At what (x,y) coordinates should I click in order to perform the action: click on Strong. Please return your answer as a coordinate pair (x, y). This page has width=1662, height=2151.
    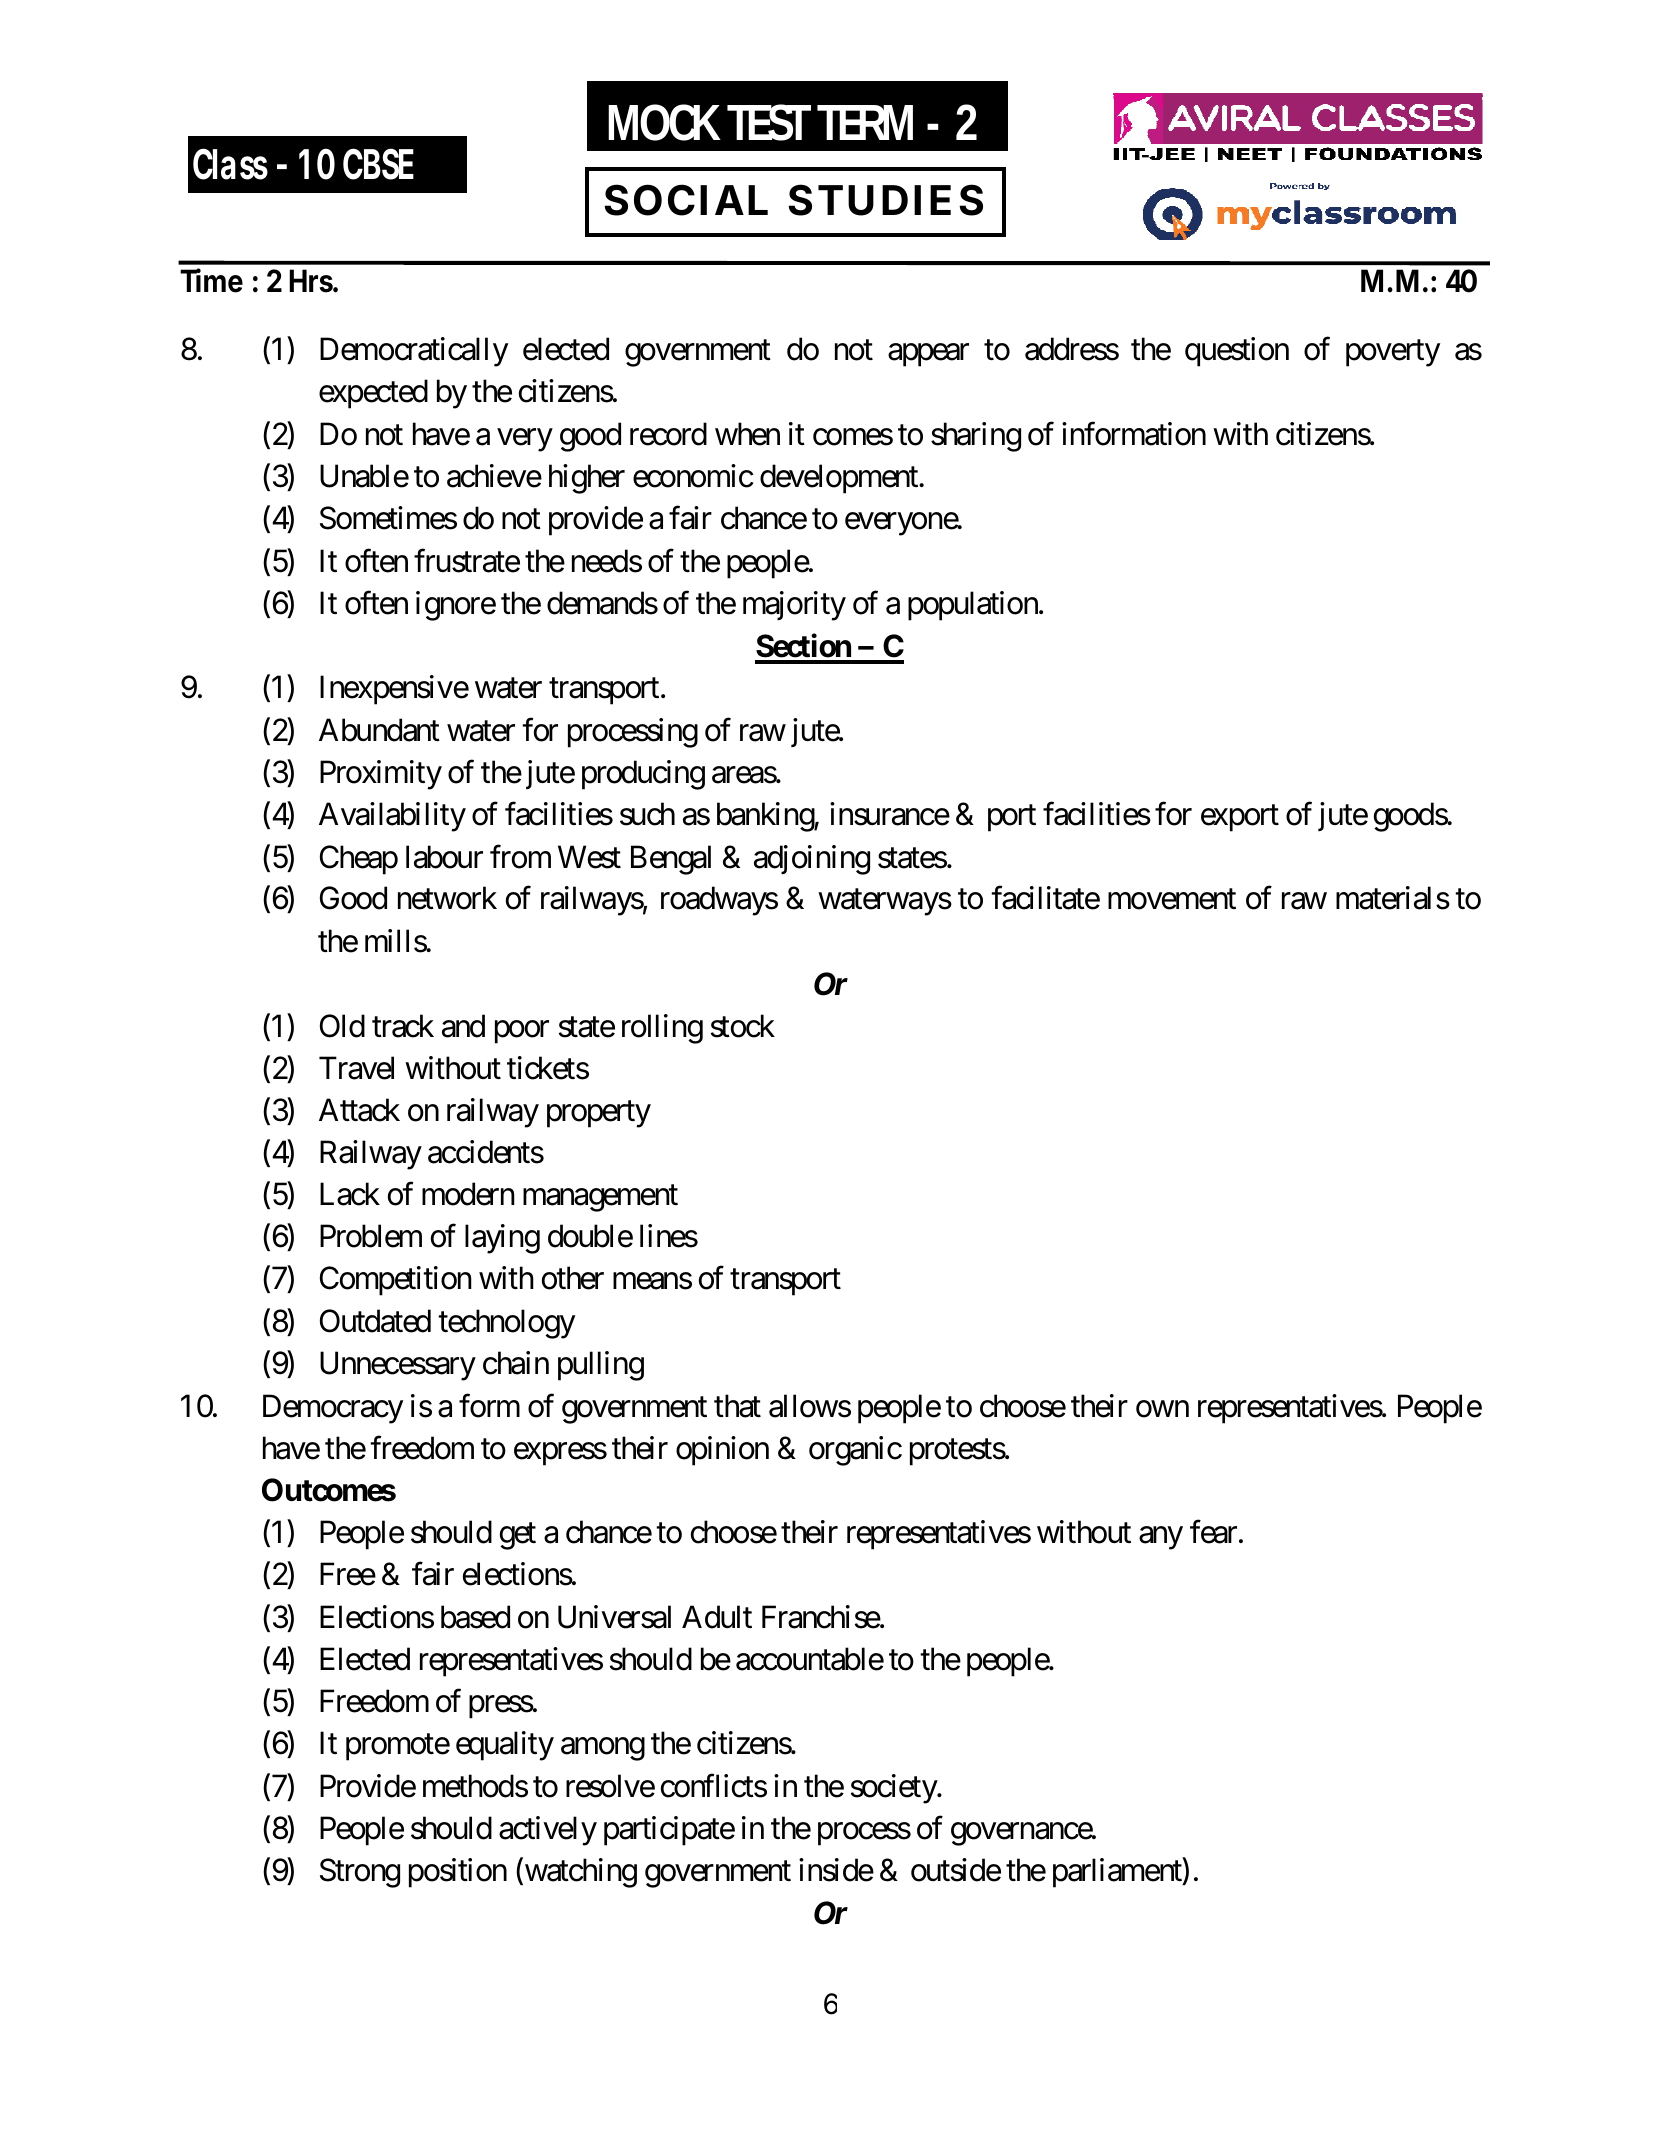
    Looking at the image, I should click on (360, 1873).
